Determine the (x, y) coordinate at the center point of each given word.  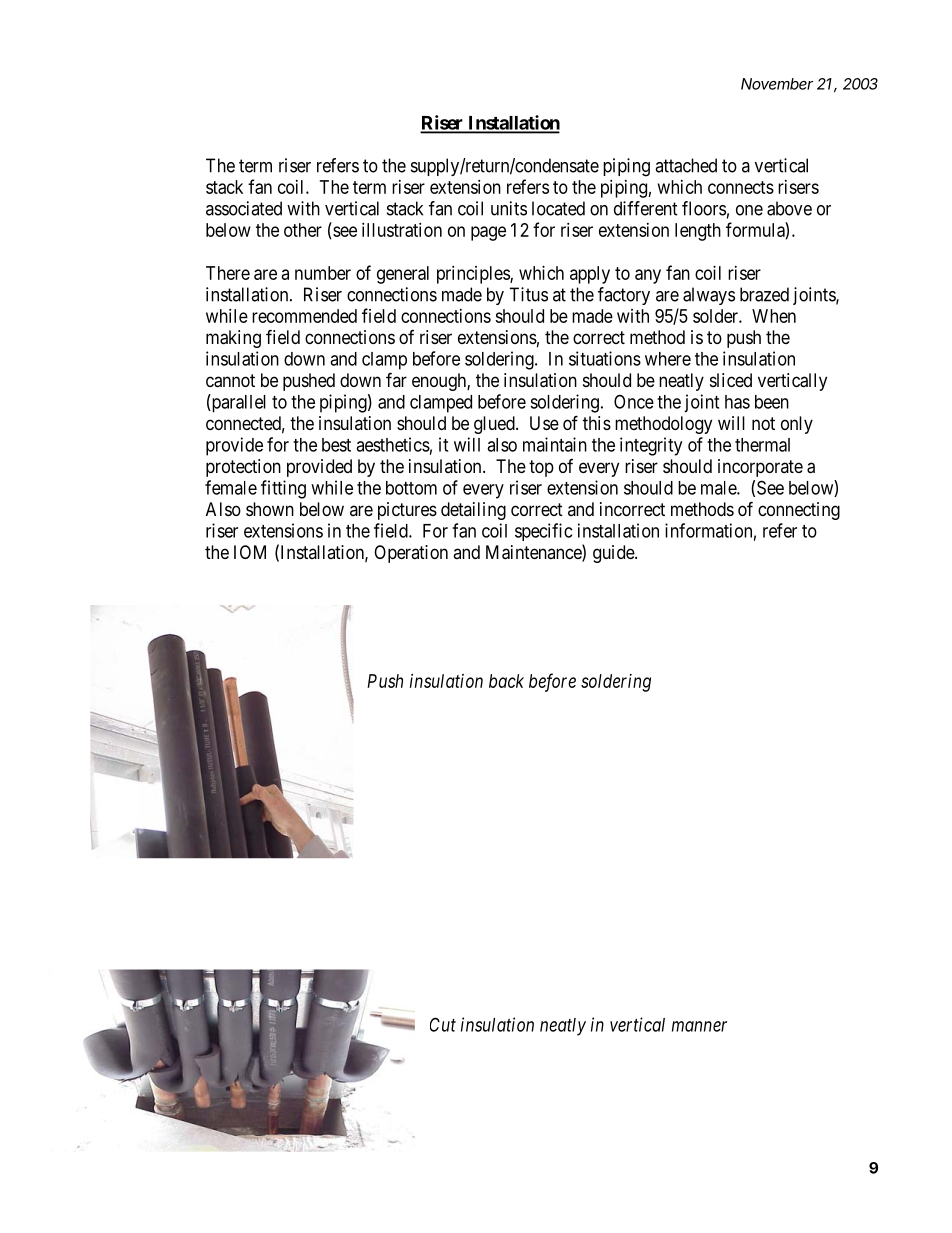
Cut (443, 1024)
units (509, 208)
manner (699, 1026)
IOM (250, 552)
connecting (799, 511)
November (777, 84)
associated (244, 208)
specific (543, 532)
